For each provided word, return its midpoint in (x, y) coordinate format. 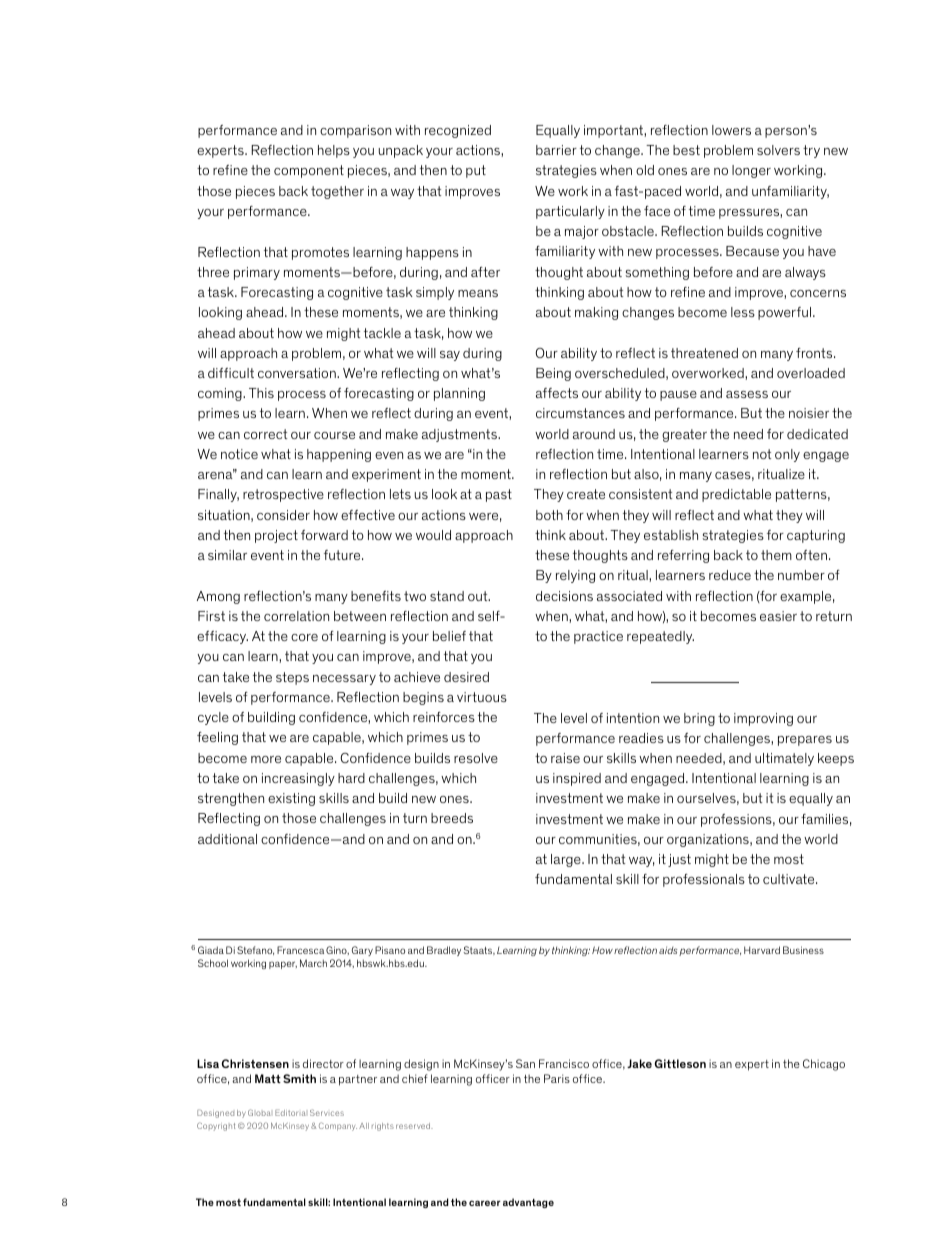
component (309, 171)
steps (292, 678)
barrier (556, 150)
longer (751, 171)
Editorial (290, 1112)
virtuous (482, 697)
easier (778, 616)
